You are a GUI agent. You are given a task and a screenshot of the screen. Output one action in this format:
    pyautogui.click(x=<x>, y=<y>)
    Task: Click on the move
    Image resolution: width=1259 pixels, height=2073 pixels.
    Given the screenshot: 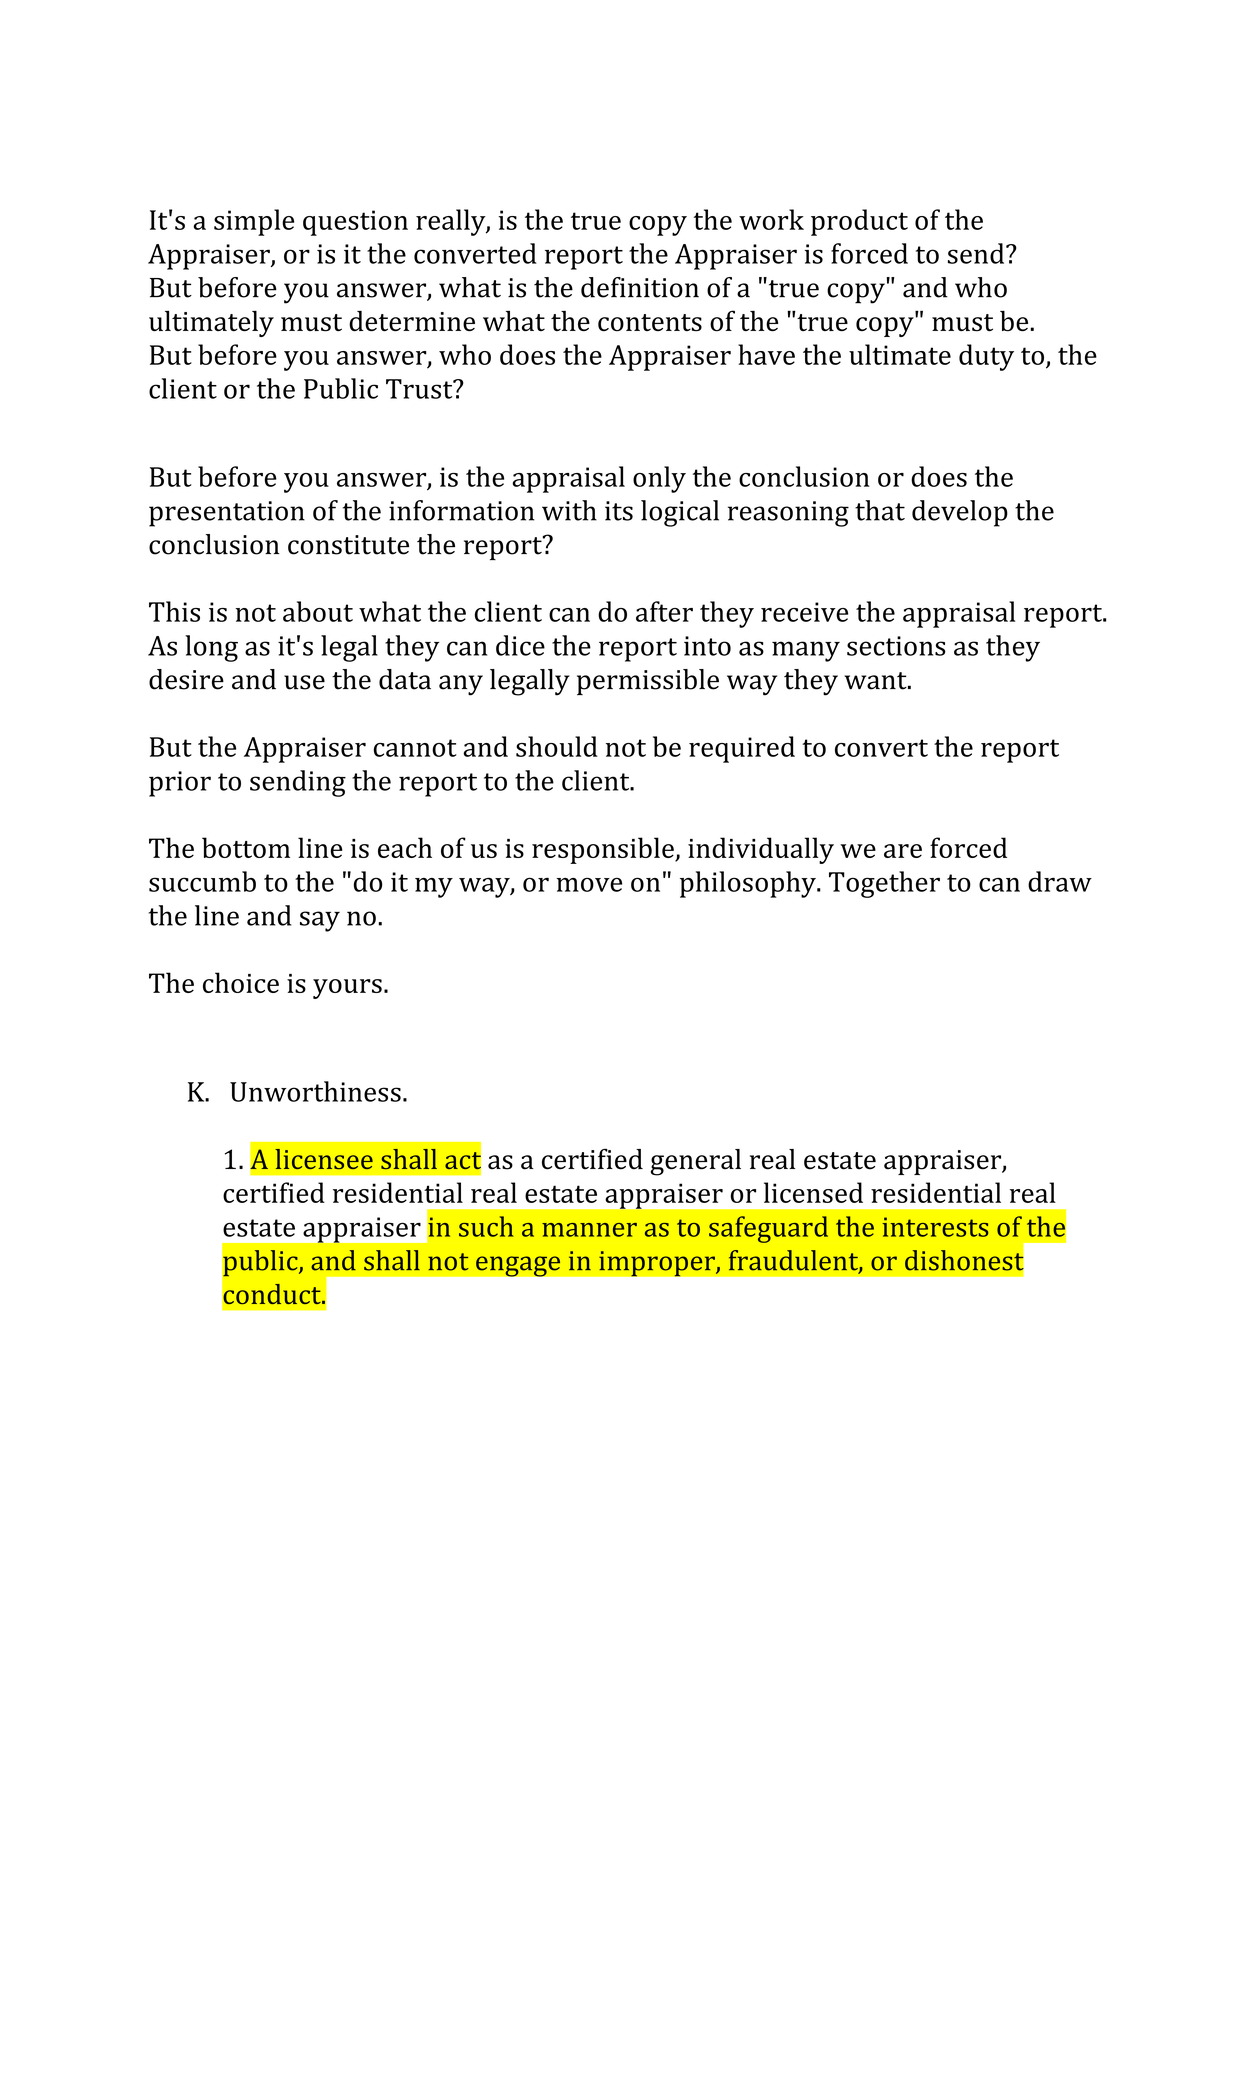 What is the action you would take?
    pyautogui.click(x=589, y=884)
